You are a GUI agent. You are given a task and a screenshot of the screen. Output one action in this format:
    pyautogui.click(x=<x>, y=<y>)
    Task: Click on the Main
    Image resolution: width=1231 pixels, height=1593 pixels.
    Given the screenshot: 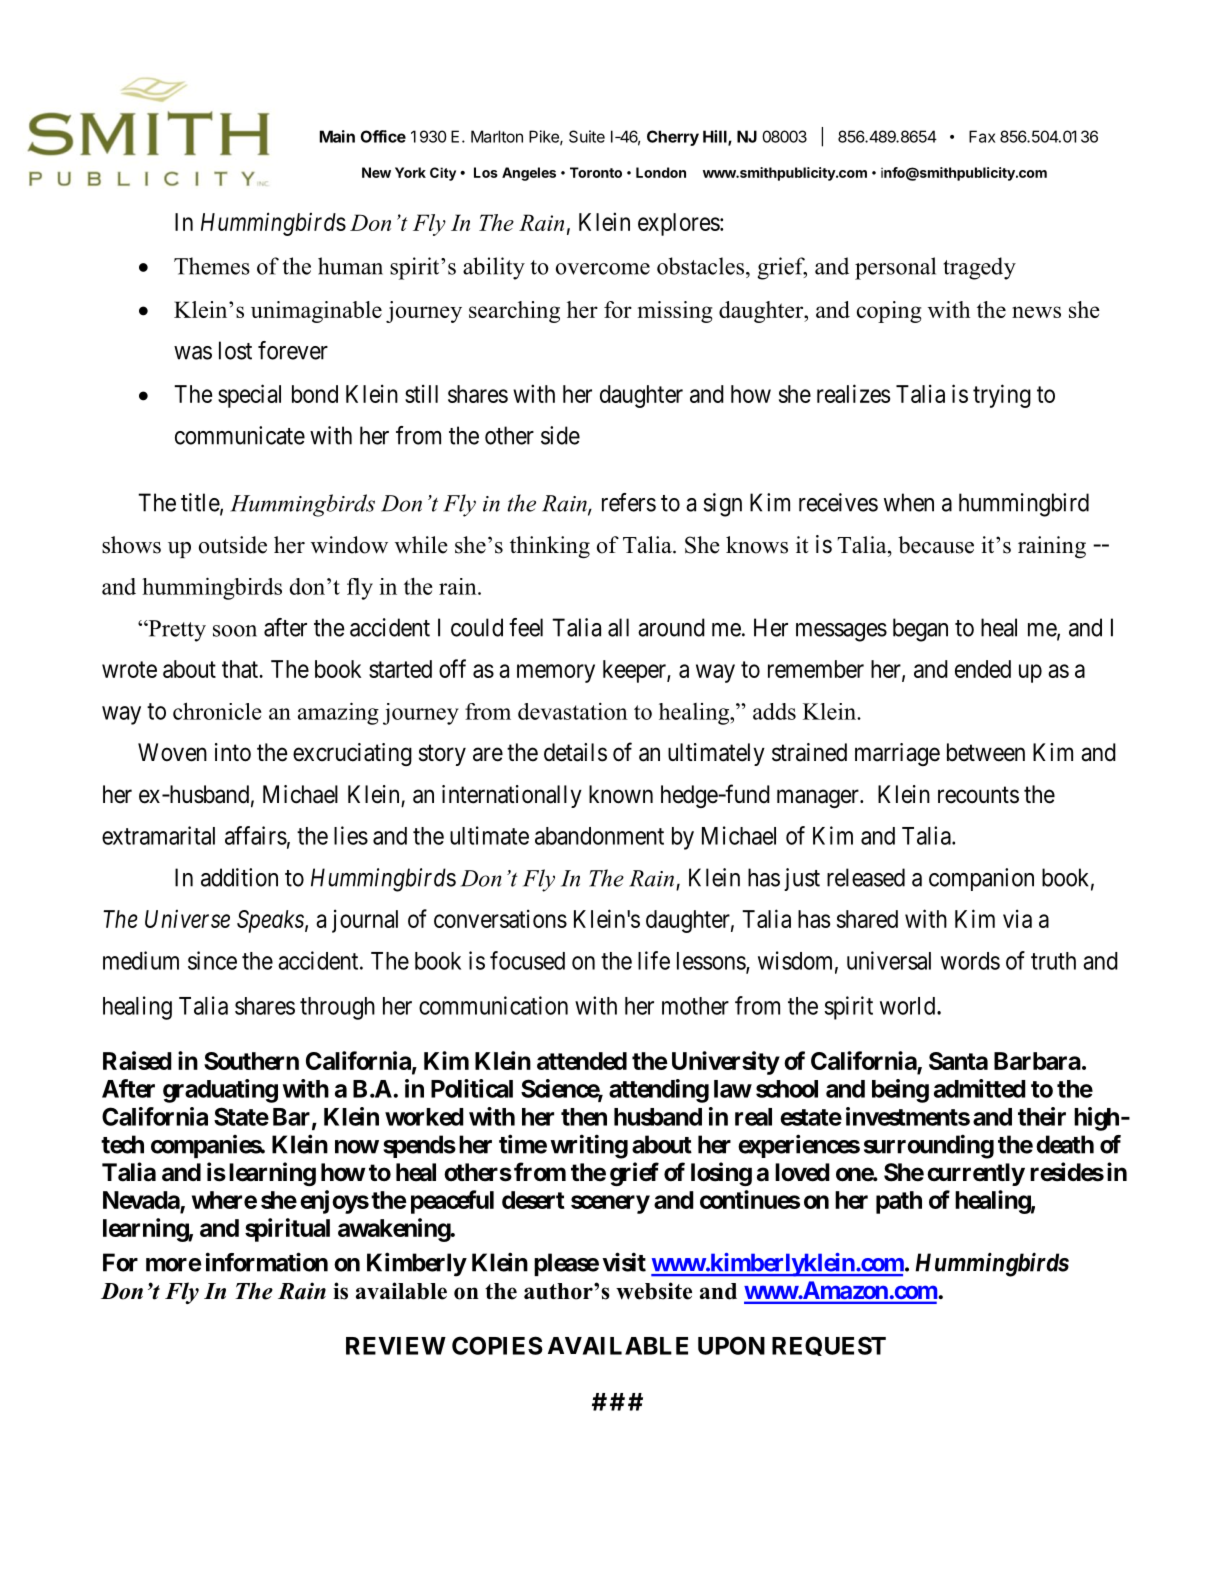 What is the action you would take?
    pyautogui.click(x=337, y=136)
